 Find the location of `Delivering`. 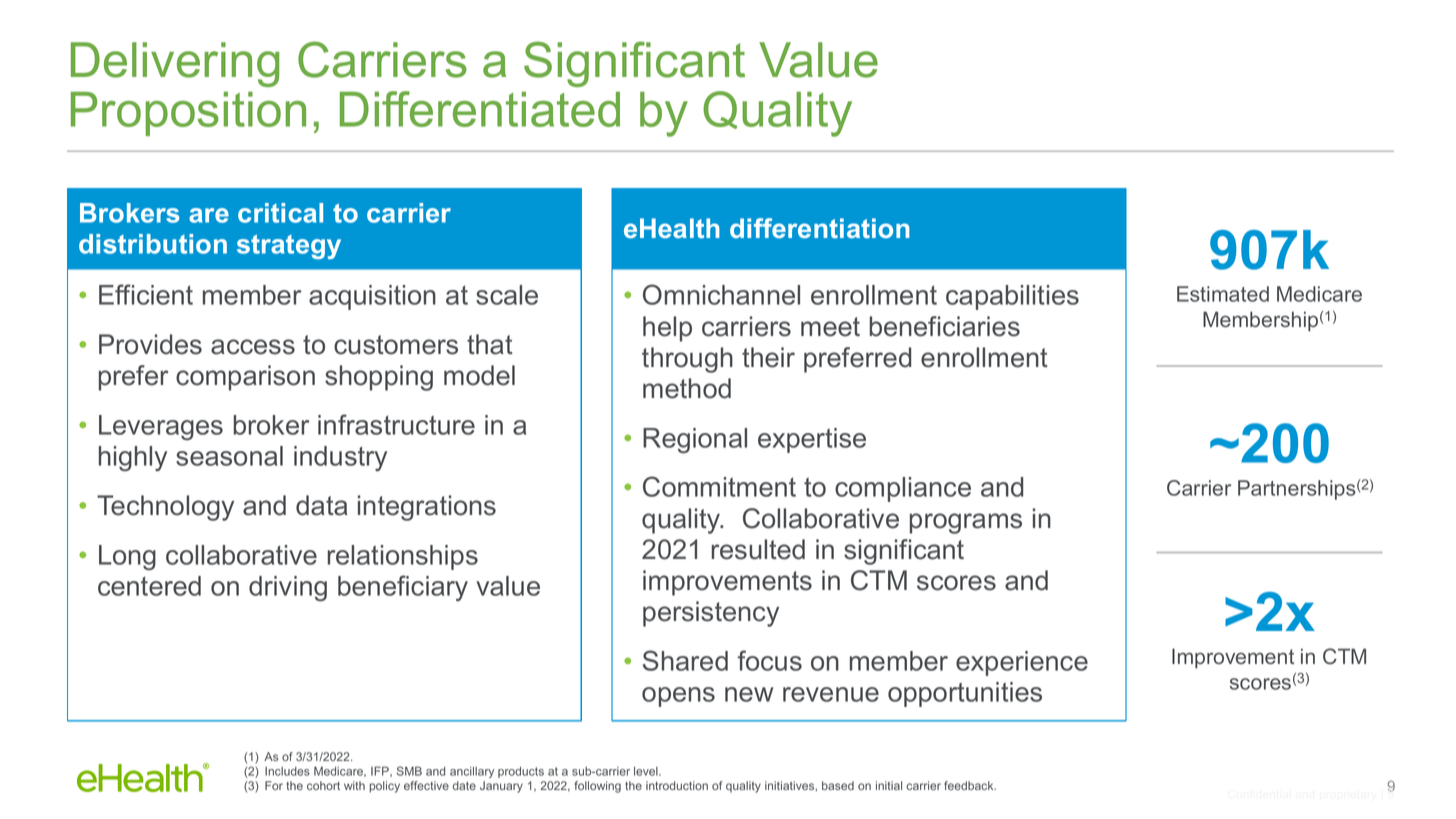

Delivering is located at coordinates (175, 64).
